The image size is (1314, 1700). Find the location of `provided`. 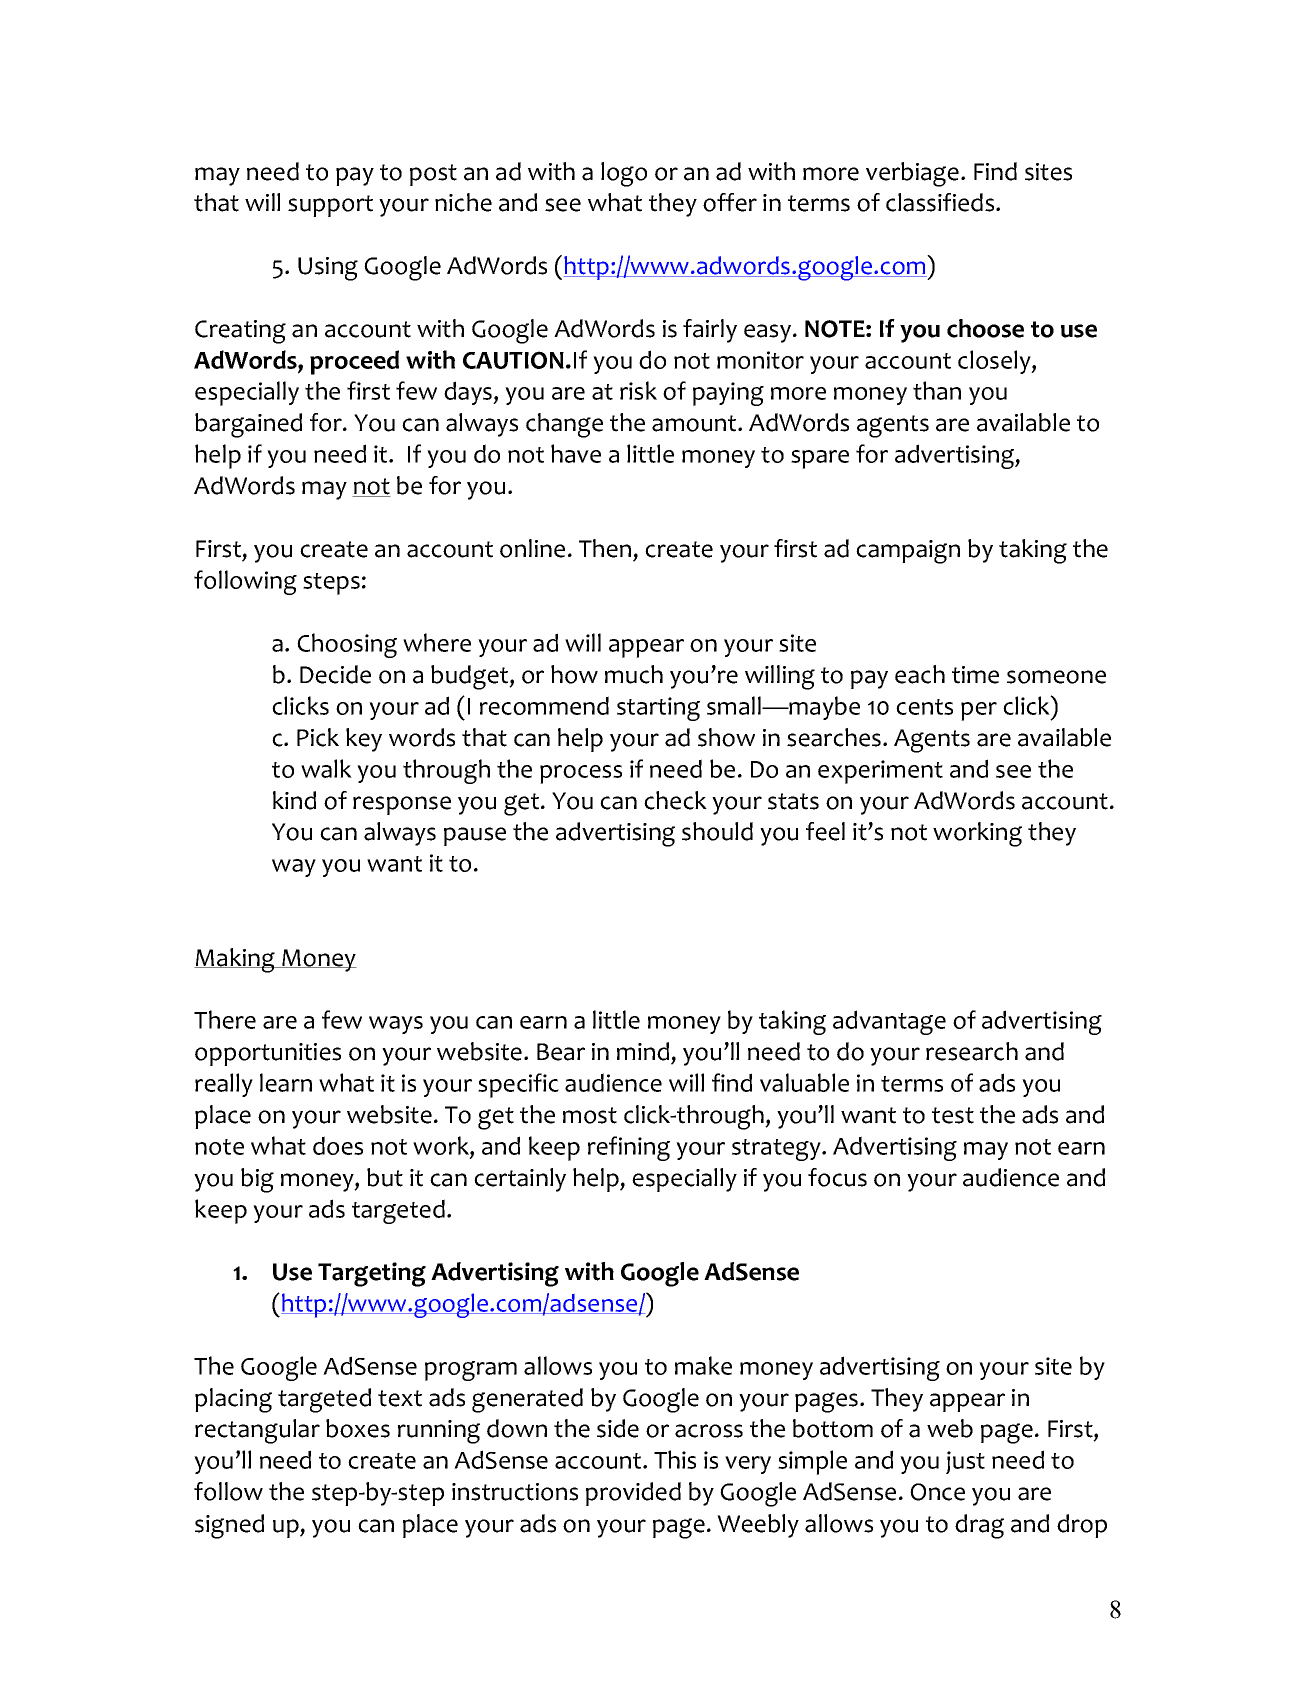

provided is located at coordinates (633, 1494).
